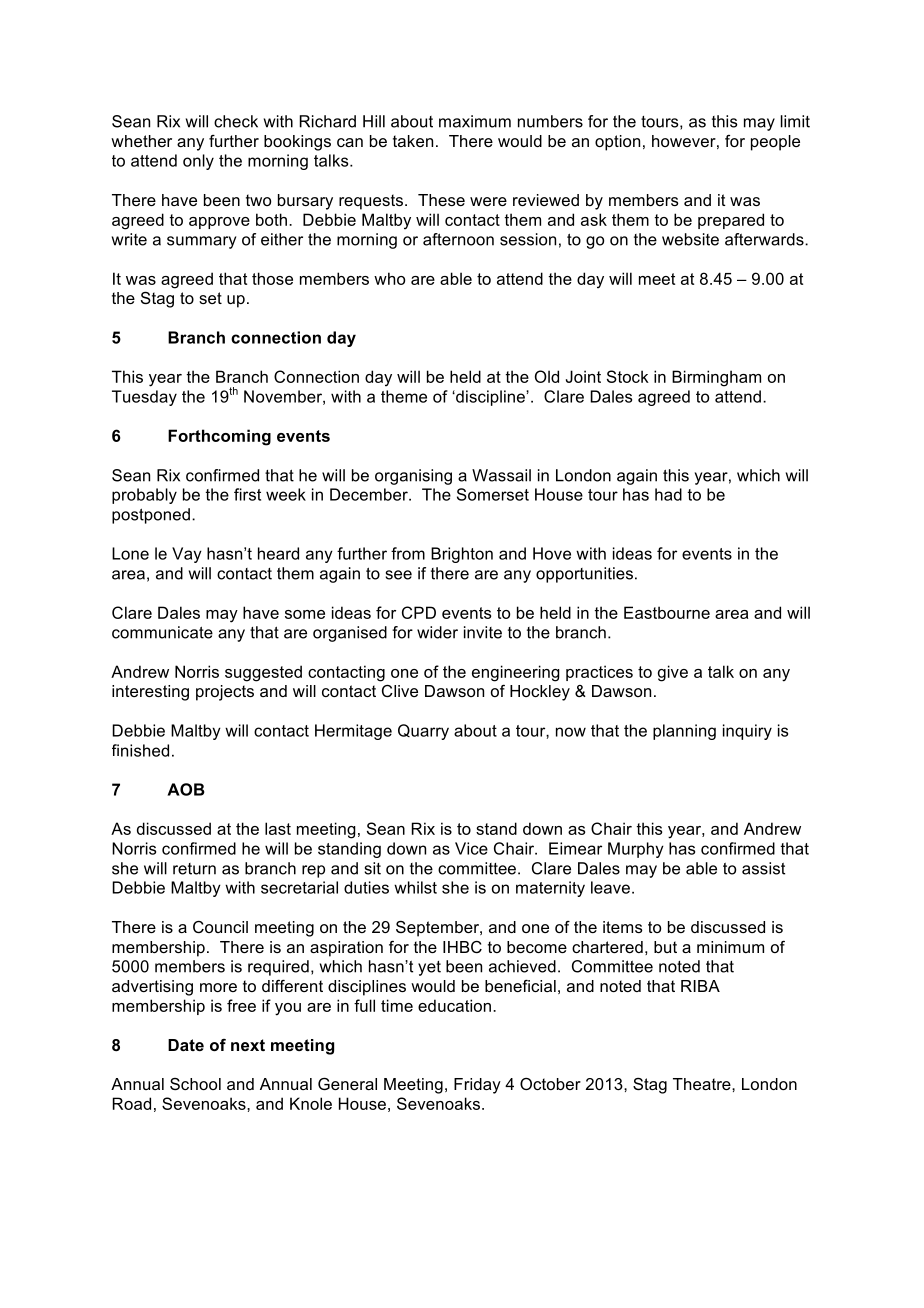 Image resolution: width=924 pixels, height=1308 pixels. I want to click on maximum, so click(475, 121).
